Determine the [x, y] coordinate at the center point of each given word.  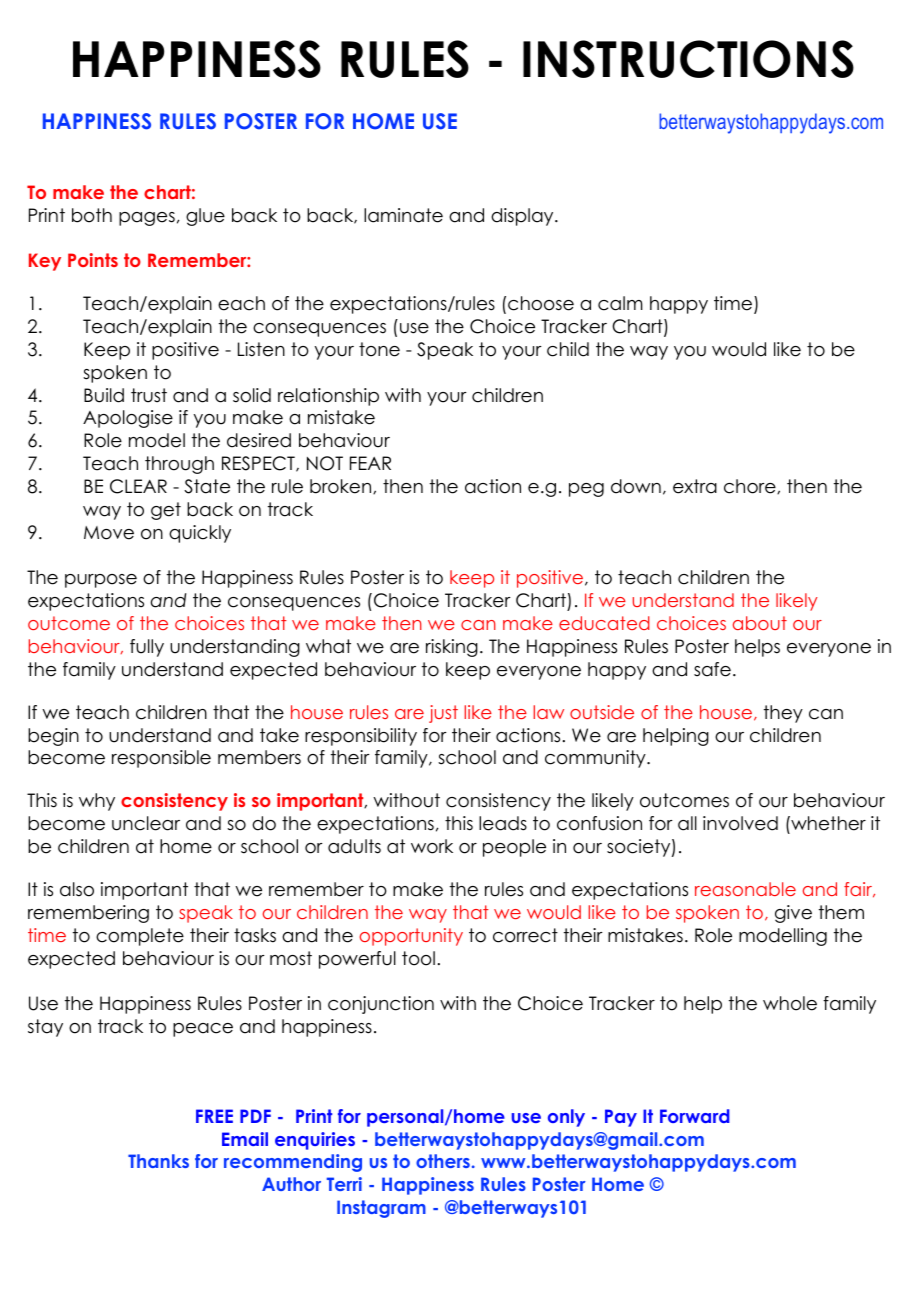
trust [149, 395]
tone [379, 349]
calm [620, 303]
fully [147, 648]
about [760, 623]
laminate [403, 215]
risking [452, 648]
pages [147, 219]
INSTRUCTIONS [688, 59]
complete [140, 937]
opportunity [411, 937]
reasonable [745, 889]
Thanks [158, 1161]
